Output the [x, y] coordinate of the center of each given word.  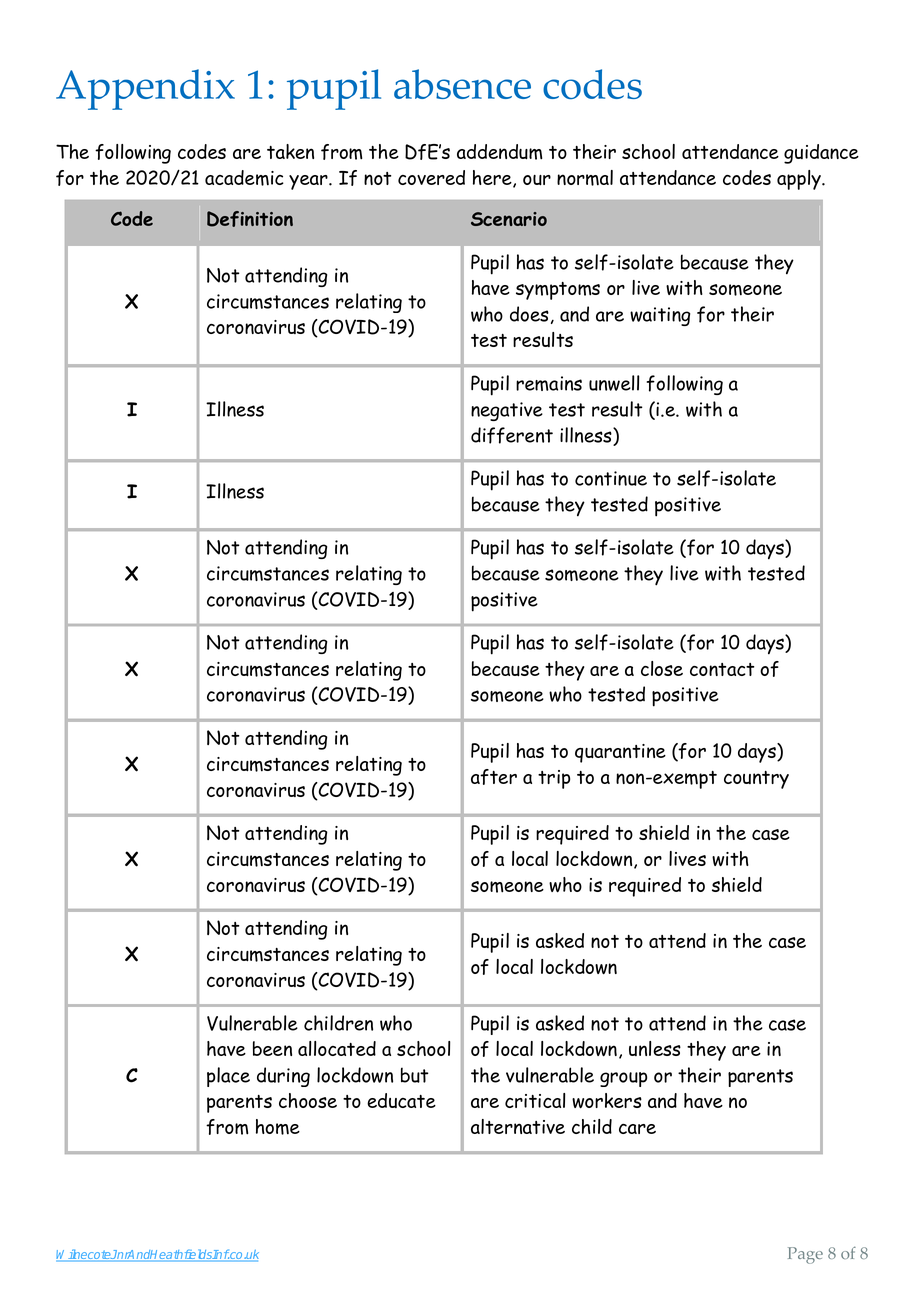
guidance [821, 154]
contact [722, 669]
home [278, 1127]
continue [611, 478]
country [756, 780]
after [494, 777]
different [512, 435]
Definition [250, 219]
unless [655, 1048]
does [529, 314]
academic [244, 178]
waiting [660, 316]
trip [554, 779]
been [272, 1048]
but [415, 1075]
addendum [499, 152]
